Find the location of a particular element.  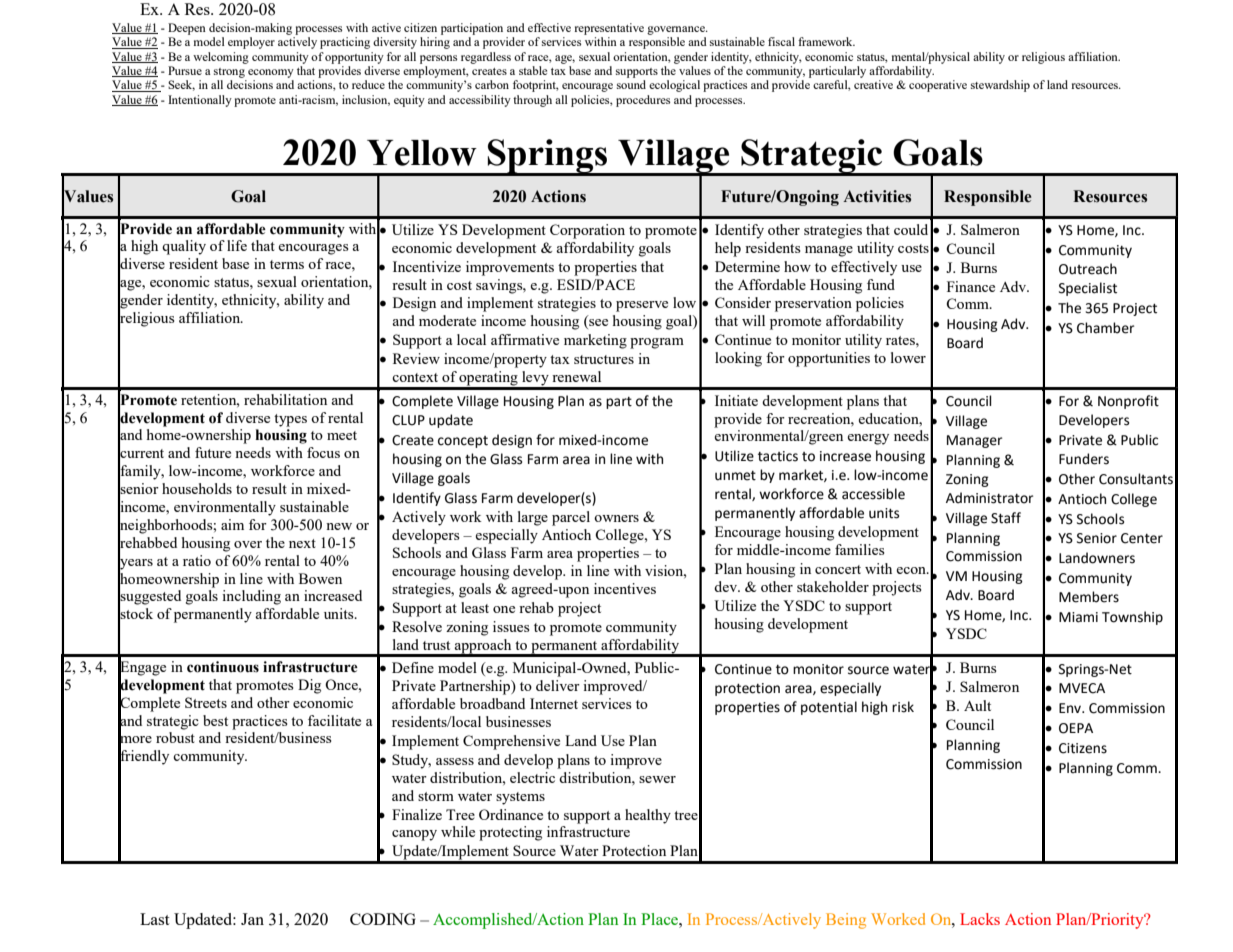

Outreach is located at coordinates (1088, 269).
